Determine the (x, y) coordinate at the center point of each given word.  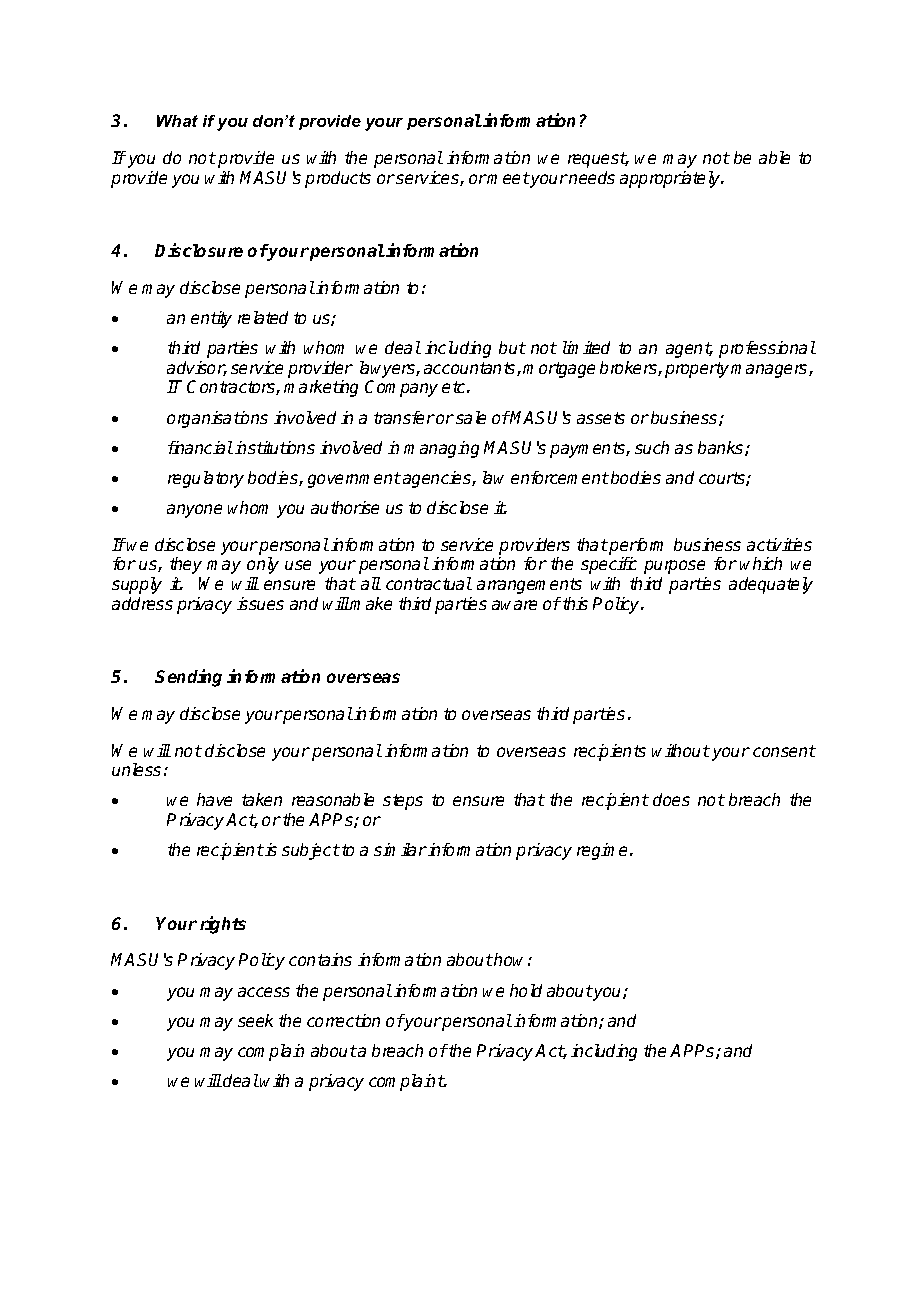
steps (403, 802)
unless (136, 769)
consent (784, 751)
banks (722, 448)
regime (604, 851)
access (264, 992)
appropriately (671, 179)
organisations (217, 419)
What (177, 121)
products (338, 179)
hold (526, 990)
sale (471, 417)
